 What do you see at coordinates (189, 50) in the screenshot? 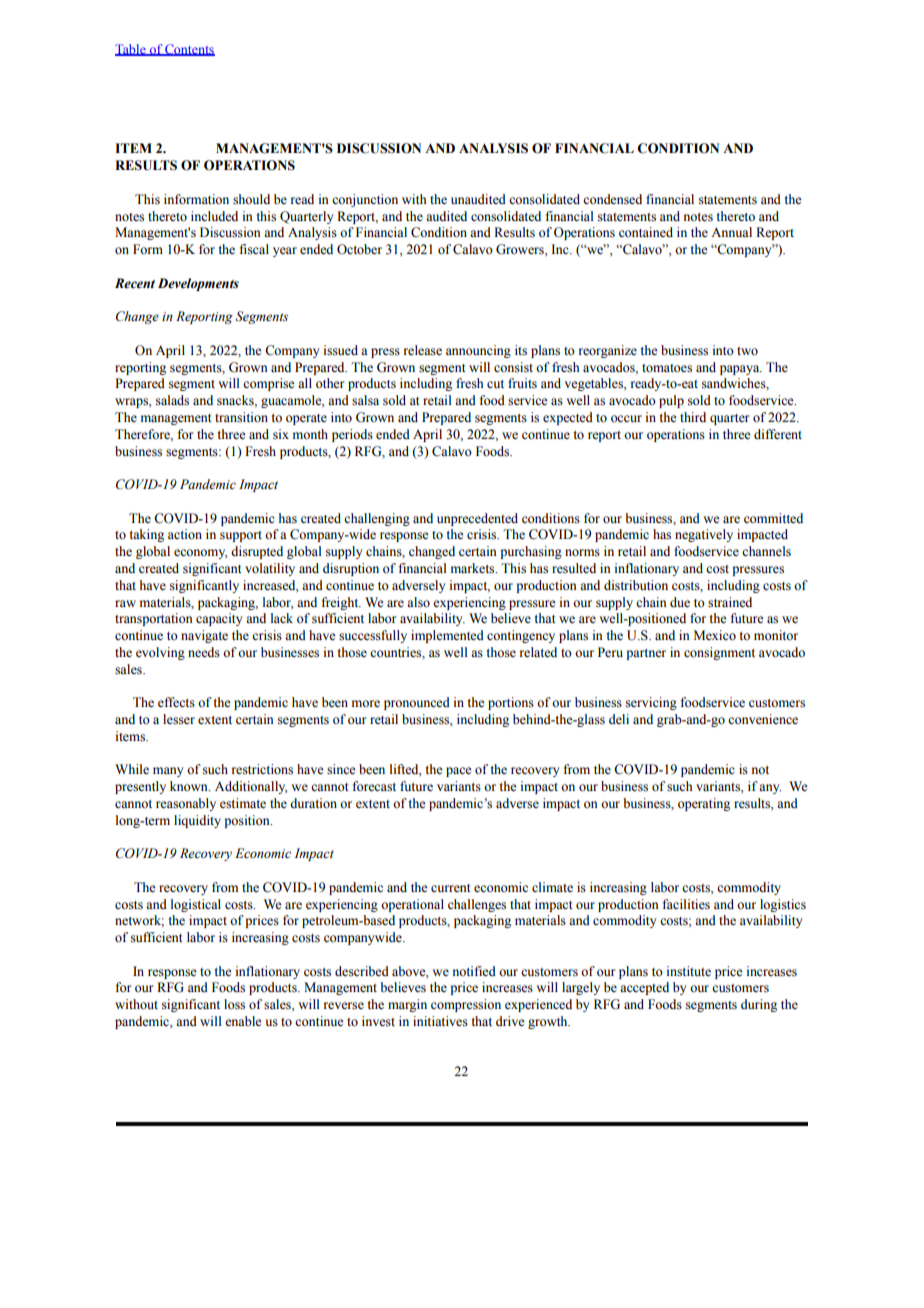
I see `Contents` at bounding box center [189, 50].
